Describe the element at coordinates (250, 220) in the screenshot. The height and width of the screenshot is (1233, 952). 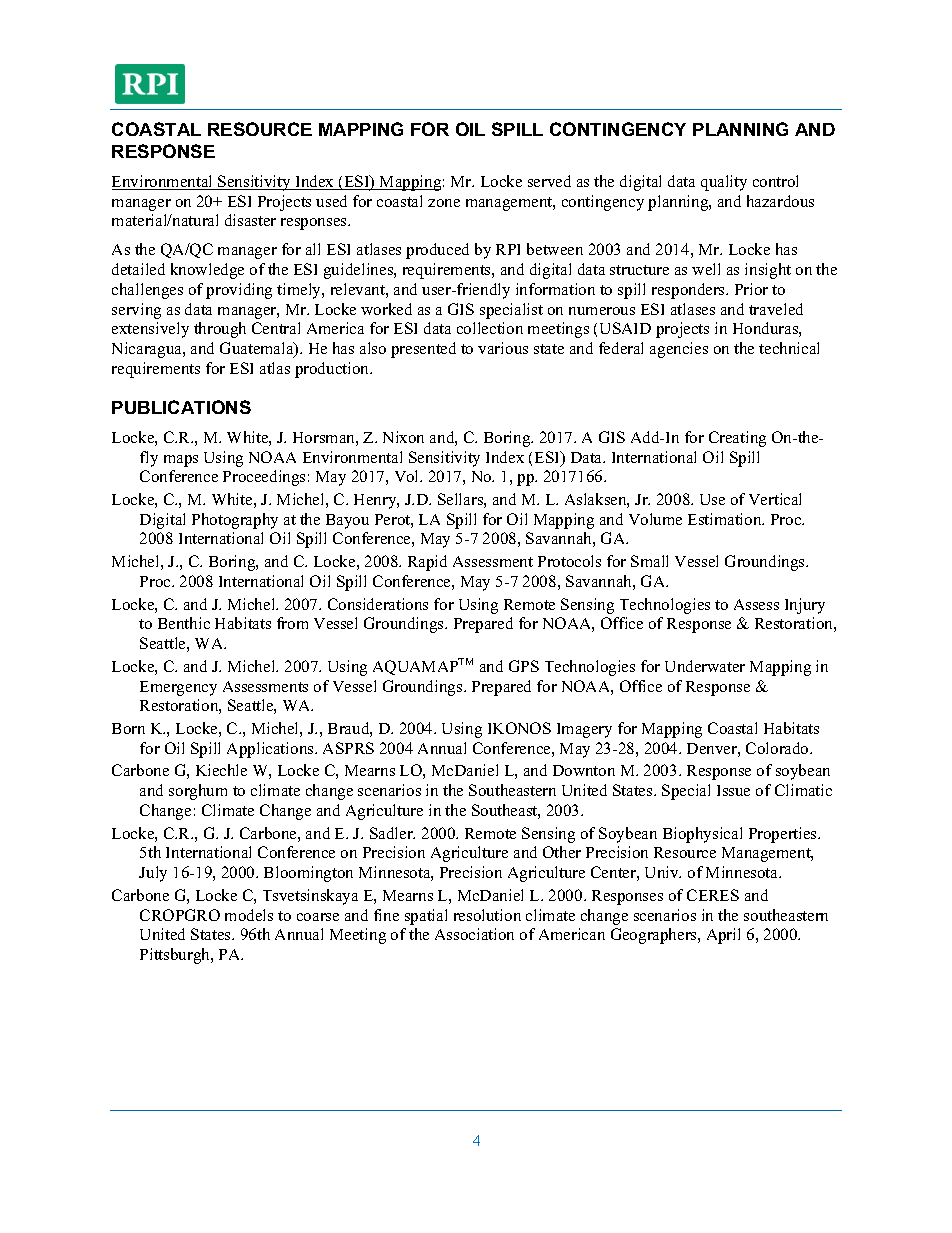
I see `disaster` at that location.
